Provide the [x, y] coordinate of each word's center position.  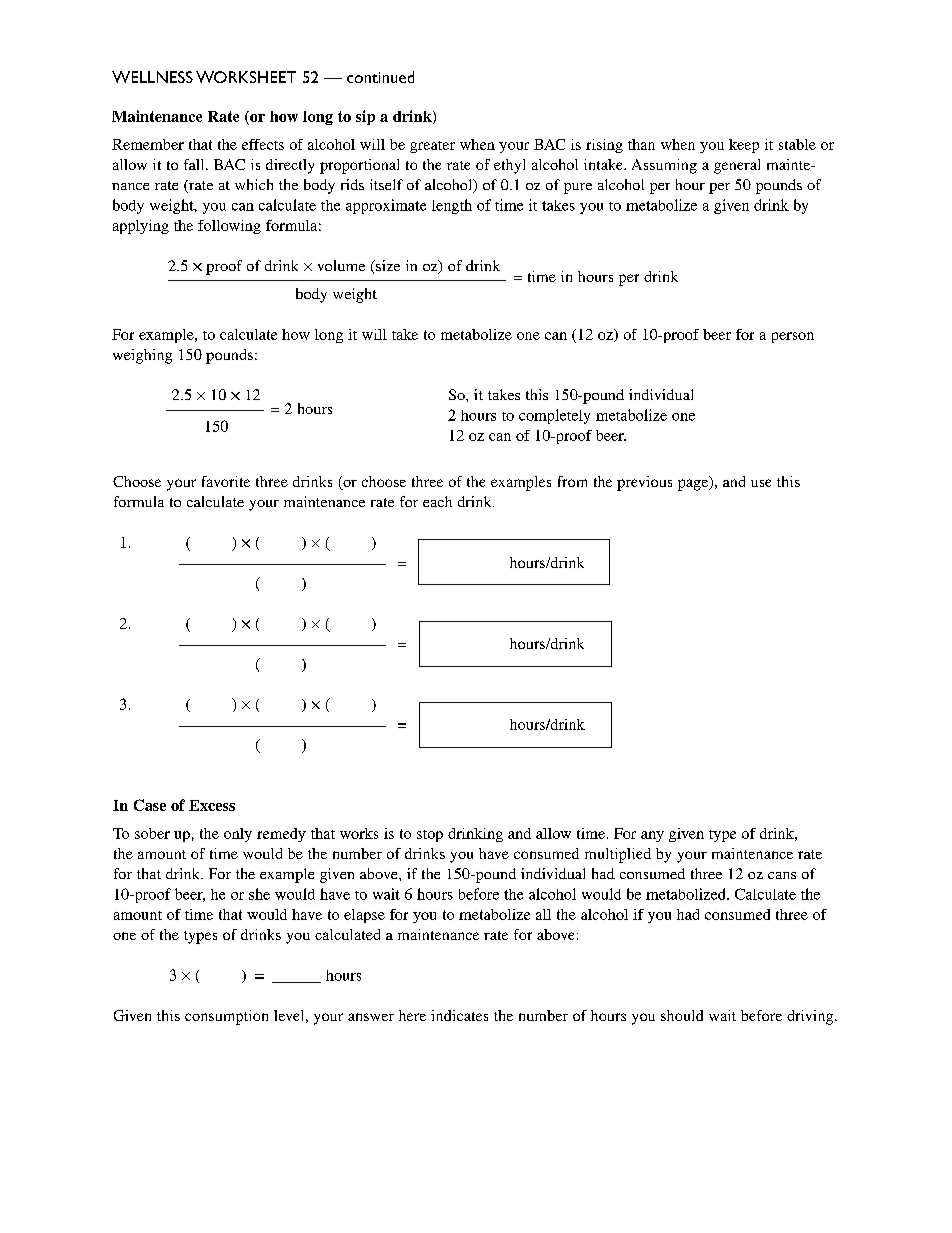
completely [554, 416]
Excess [212, 805]
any [652, 836]
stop [430, 836]
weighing [142, 356]
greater [432, 147]
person [793, 337]
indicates [459, 1015]
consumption [226, 1017]
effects [263, 144]
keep [744, 146]
